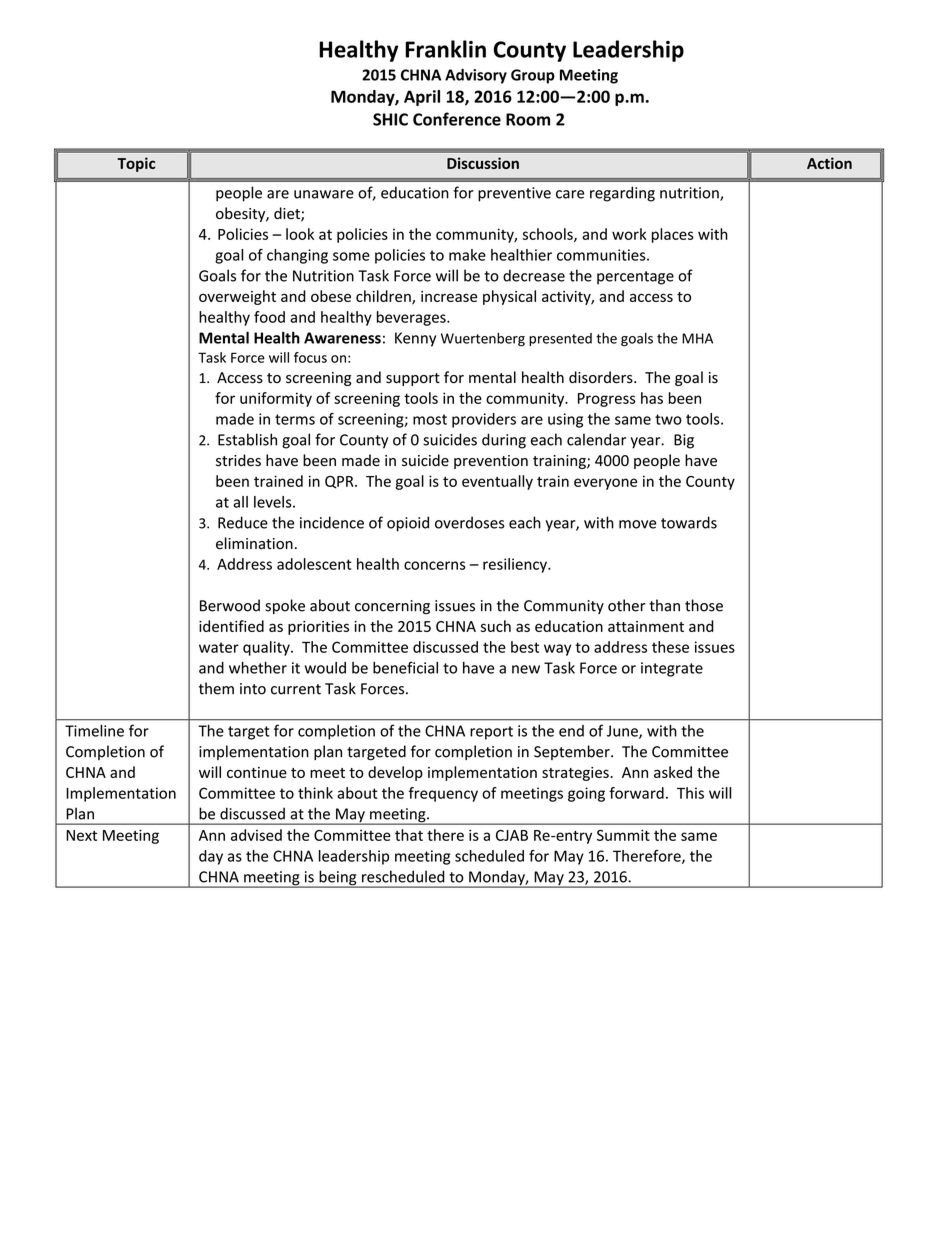 Image resolution: width=952 pixels, height=1233 pixels. I want to click on prevention, so click(491, 462).
